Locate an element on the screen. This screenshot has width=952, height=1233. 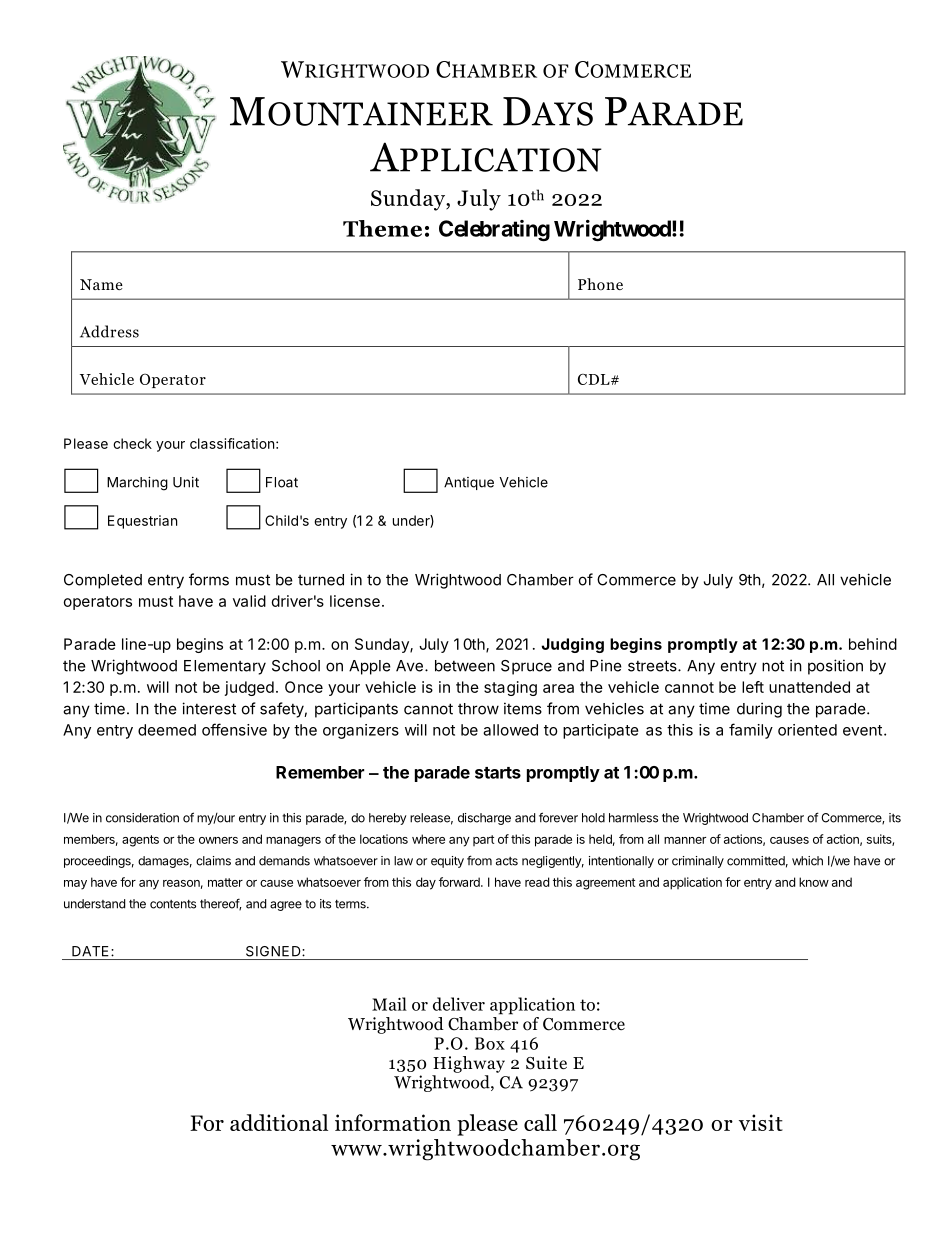
between is located at coordinates (465, 666).
